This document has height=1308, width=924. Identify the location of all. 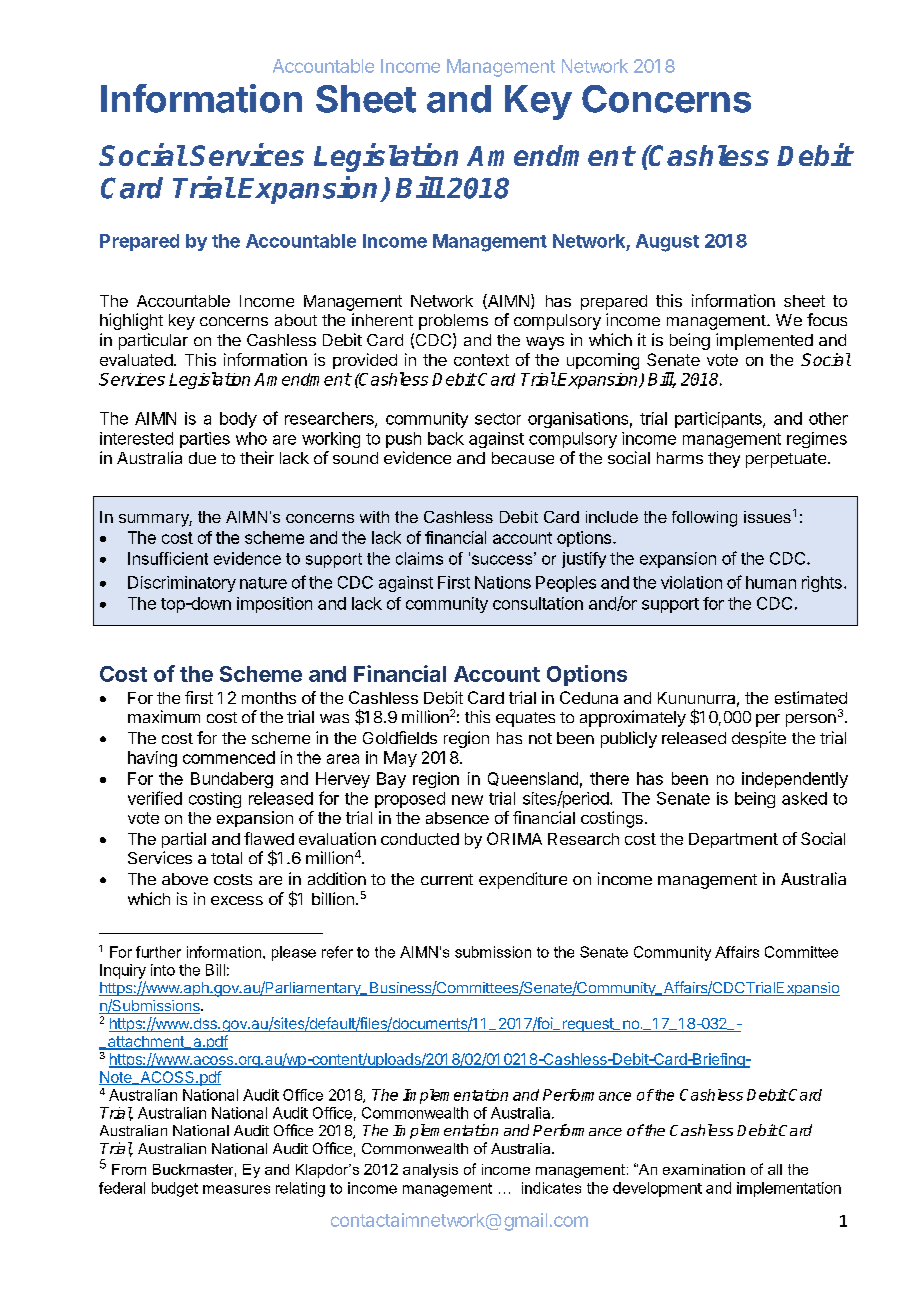
(775, 1169).
